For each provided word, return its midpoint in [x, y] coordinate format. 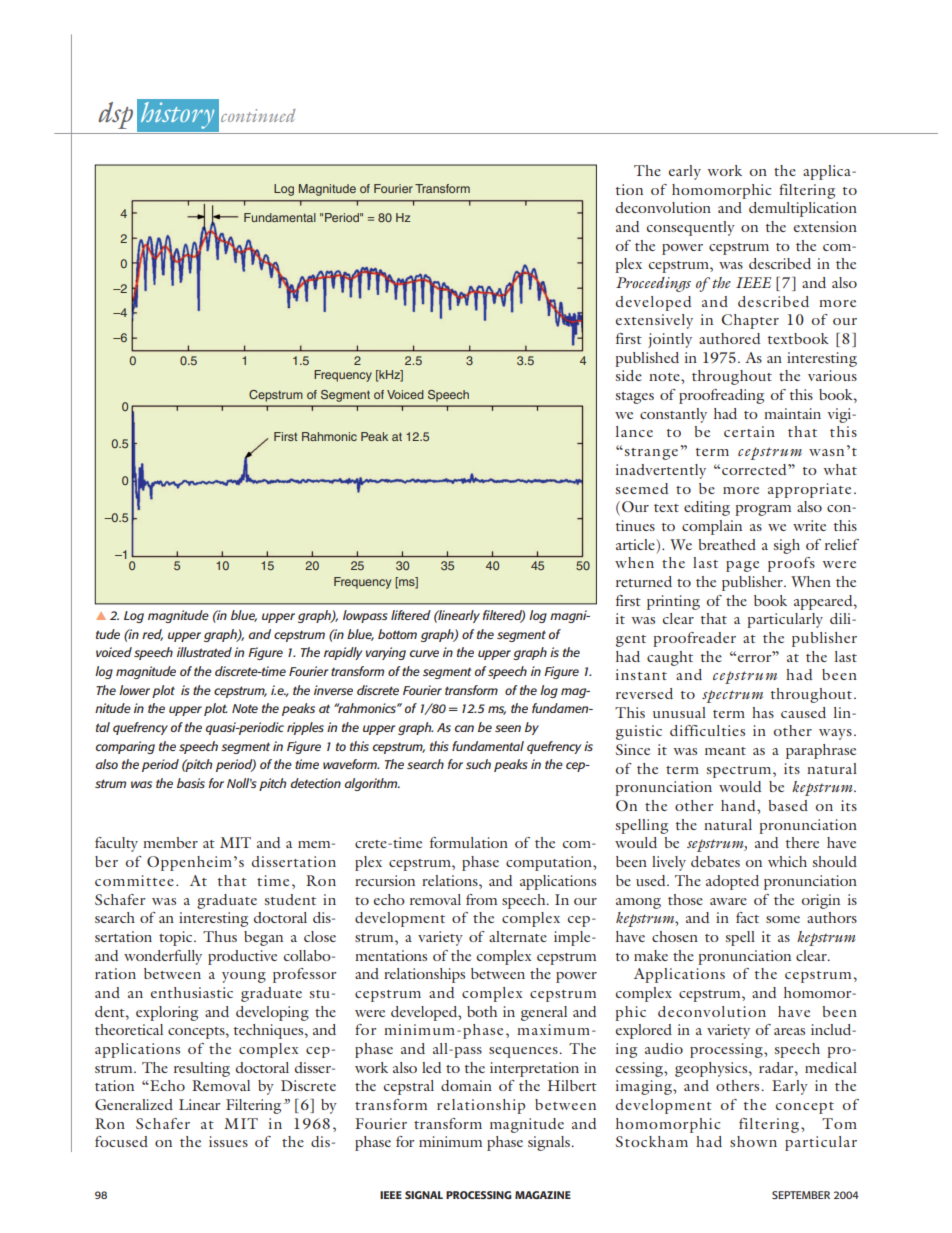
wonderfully [163, 957]
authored [729, 338]
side [629, 375]
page [742, 566]
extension [825, 226]
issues [228, 1141]
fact [747, 917]
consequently [691, 228]
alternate [518, 936]
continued [258, 115]
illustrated [204, 652]
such [478, 764]
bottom [397, 634]
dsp [115, 115]
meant [725, 751]
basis [191, 783]
